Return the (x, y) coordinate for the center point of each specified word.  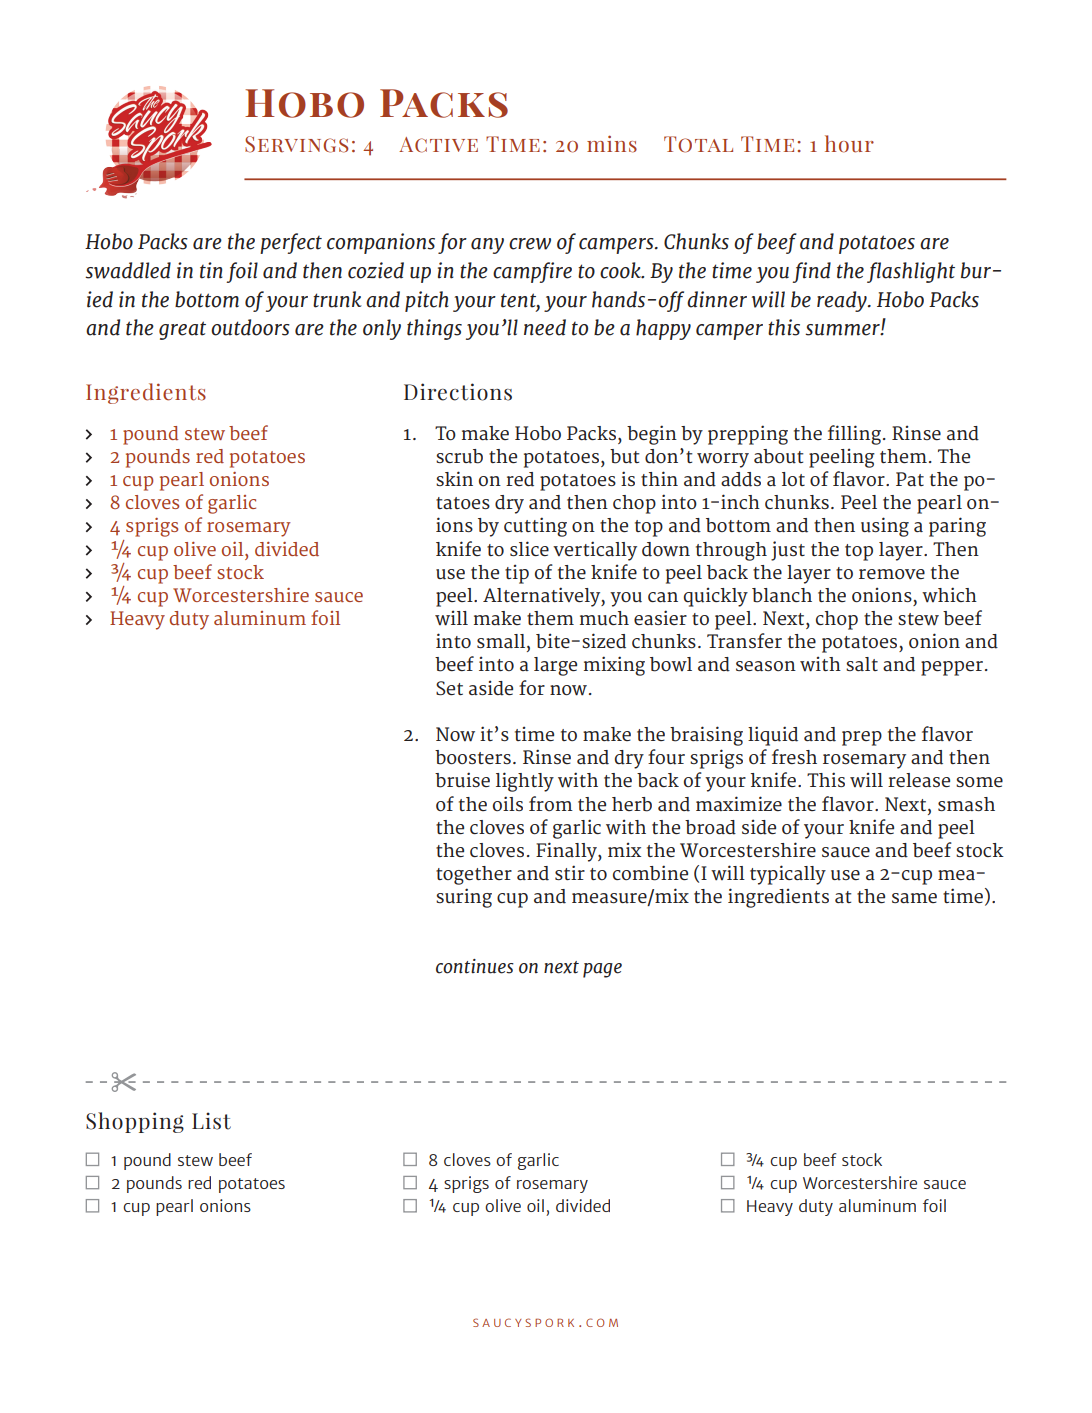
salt (862, 664)
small (502, 642)
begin (652, 435)
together (474, 875)
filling (854, 435)
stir (570, 872)
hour (849, 144)
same (914, 898)
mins (612, 144)
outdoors (250, 327)
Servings (296, 144)
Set (449, 688)
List (211, 1121)
